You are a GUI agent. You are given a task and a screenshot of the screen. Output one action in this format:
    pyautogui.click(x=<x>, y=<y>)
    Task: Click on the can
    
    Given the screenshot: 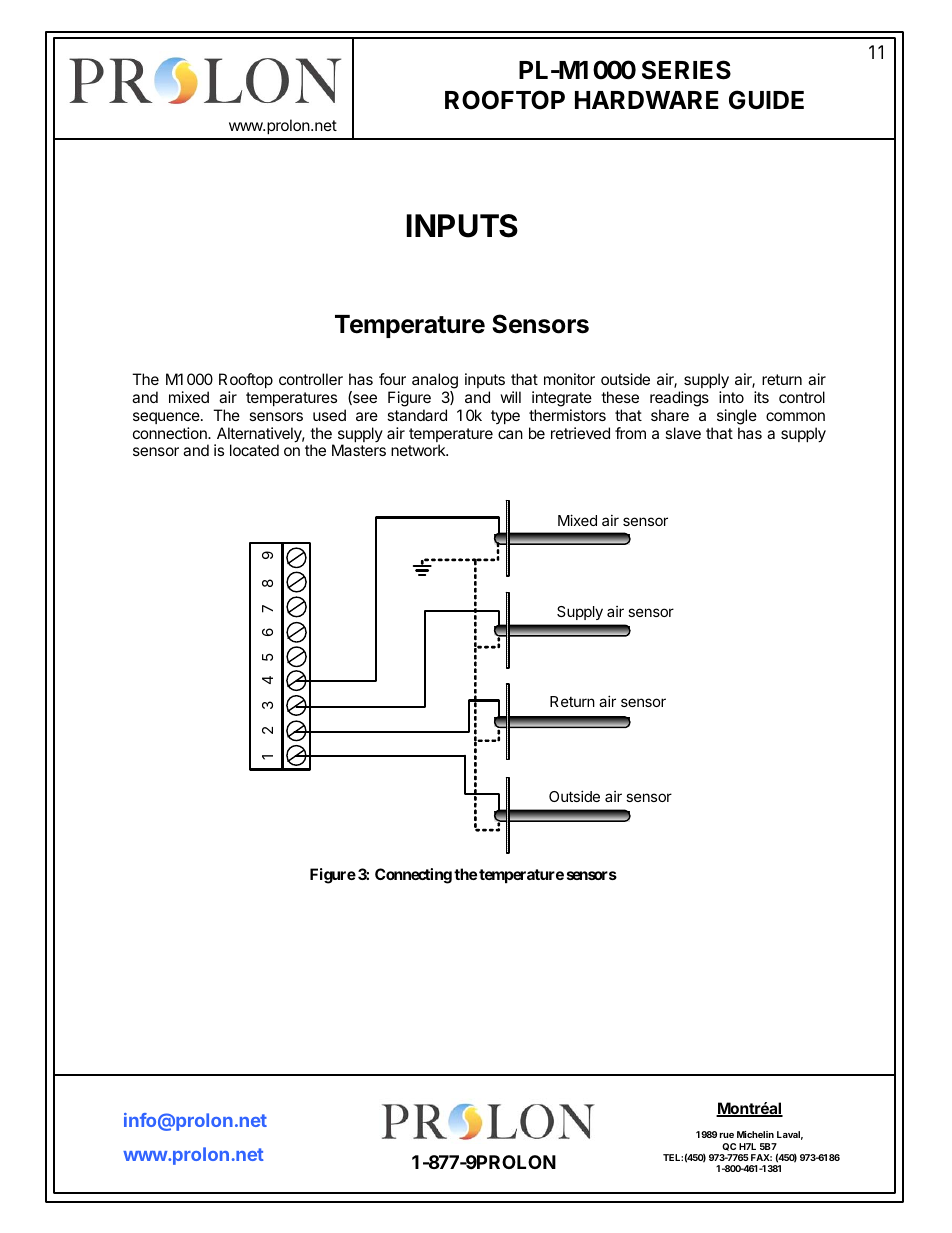 What is the action you would take?
    pyautogui.click(x=510, y=434)
